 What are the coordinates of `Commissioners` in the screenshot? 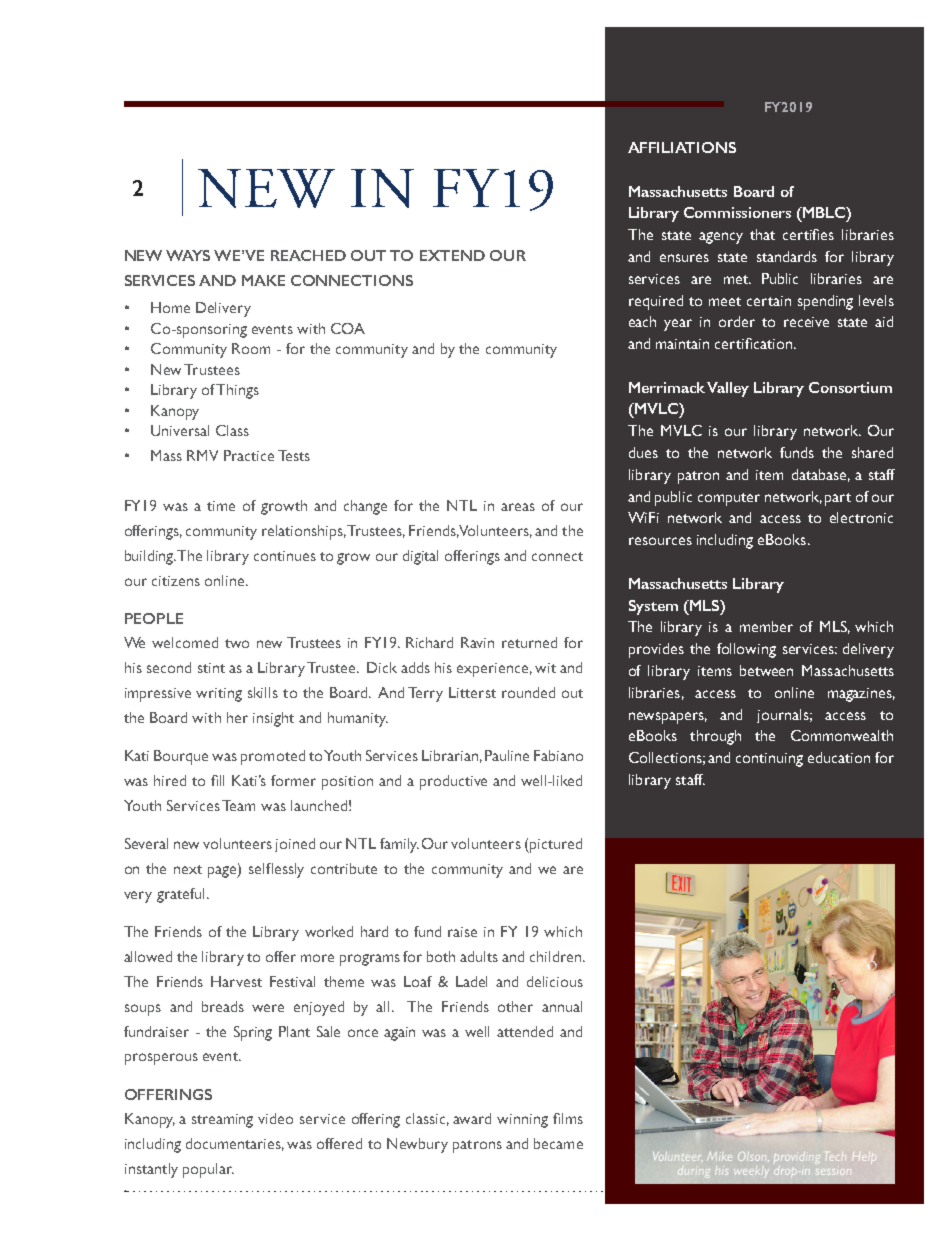 It's located at (737, 212).
